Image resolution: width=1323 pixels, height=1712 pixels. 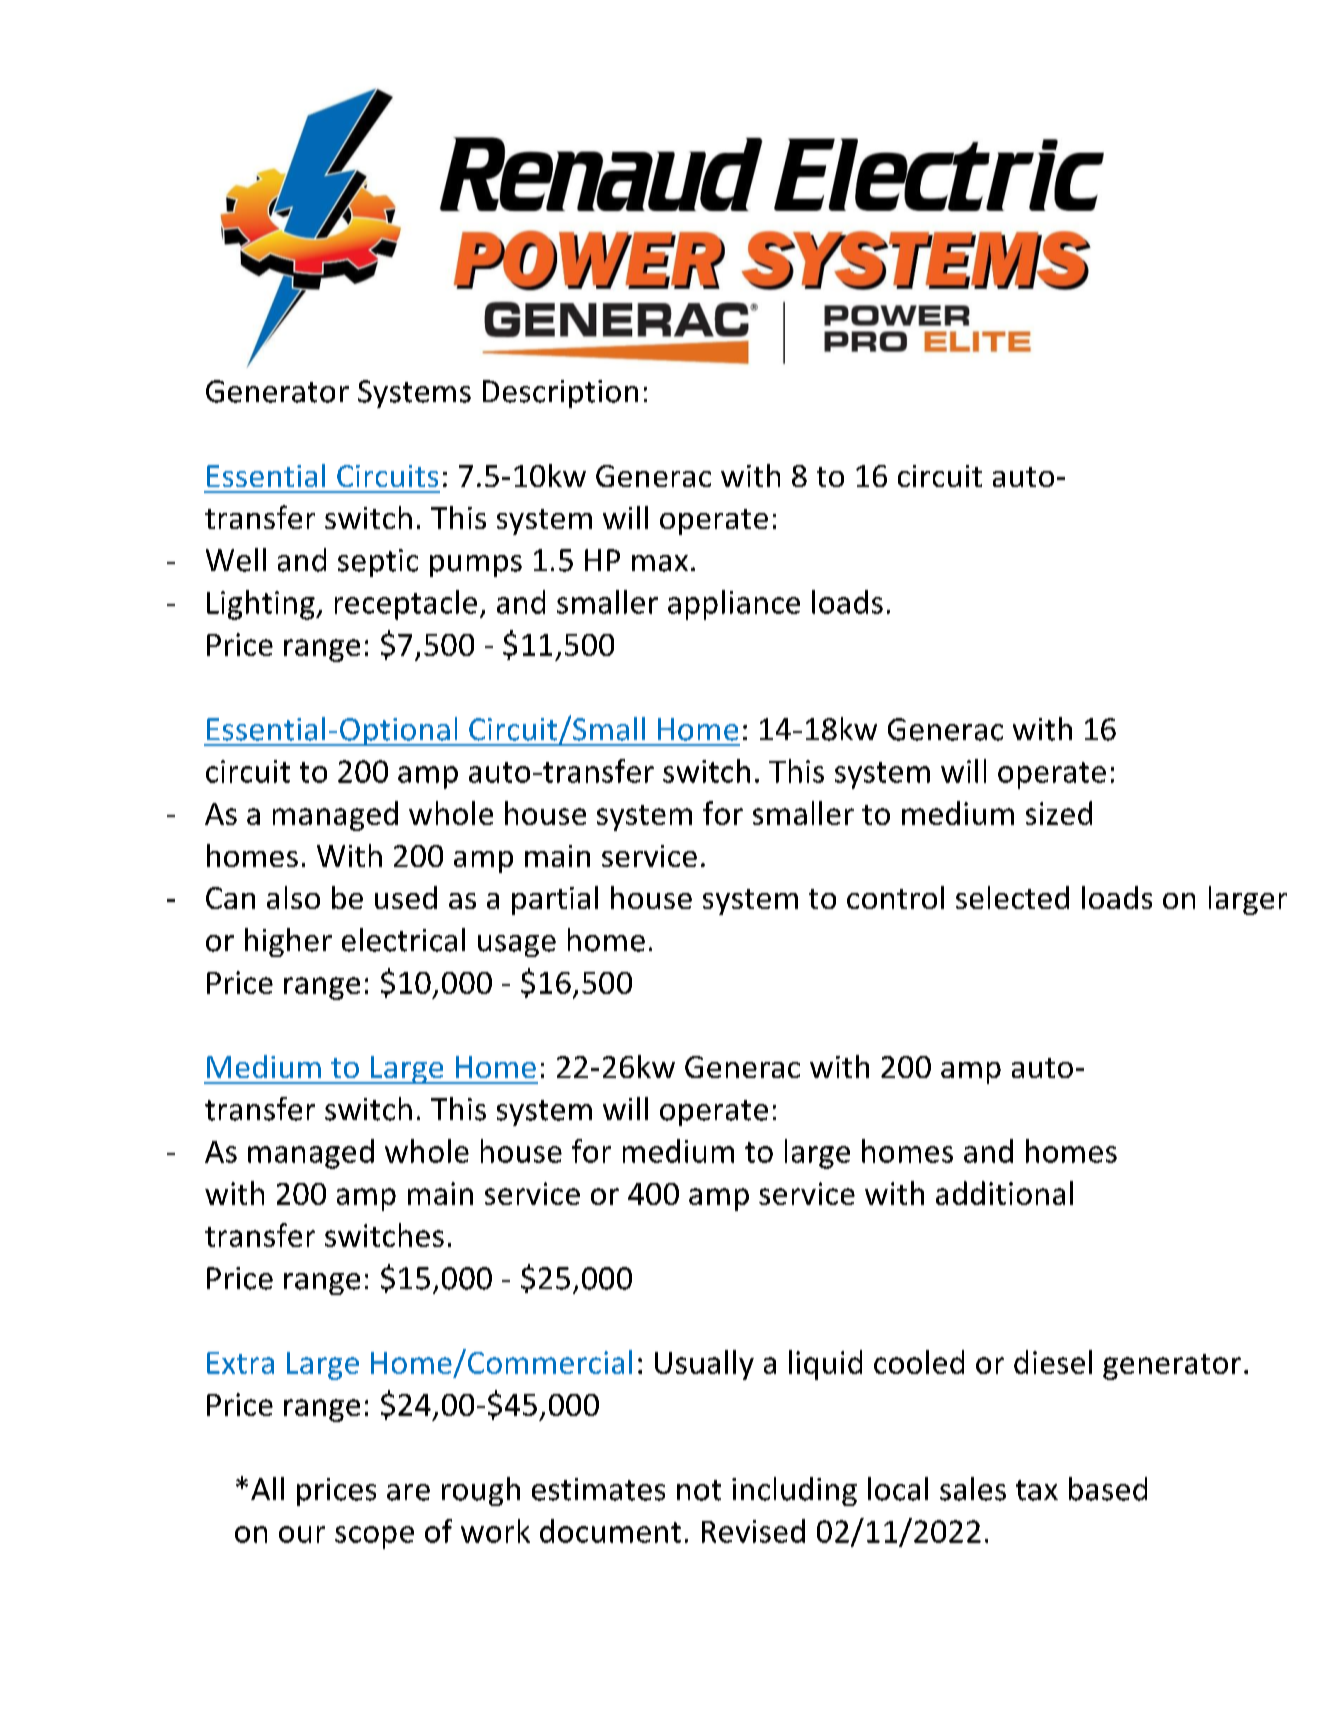 What do you see at coordinates (302, 1534) in the document?
I see `our` at bounding box center [302, 1534].
